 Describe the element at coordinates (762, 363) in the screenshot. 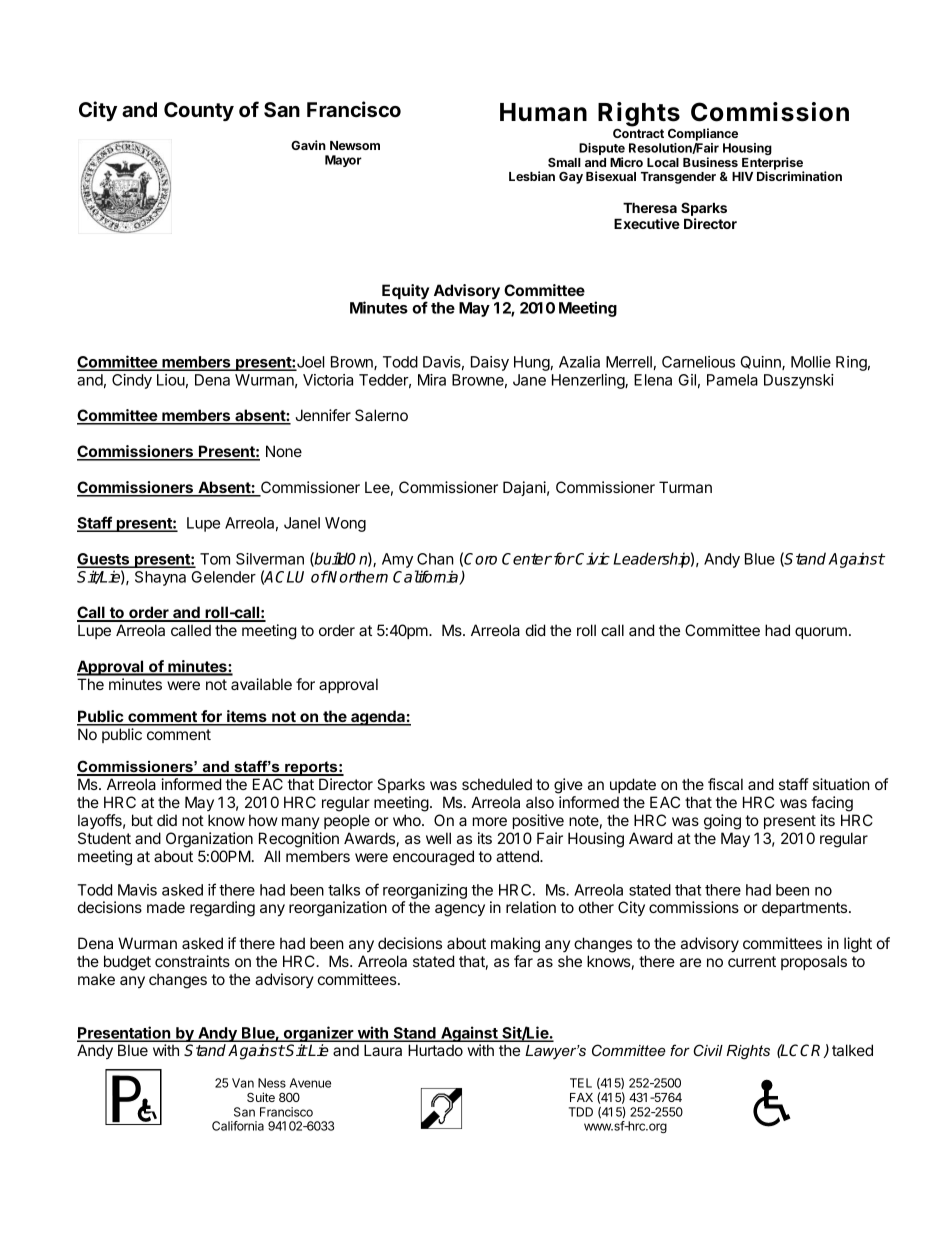

I see `Quinn` at that location.
